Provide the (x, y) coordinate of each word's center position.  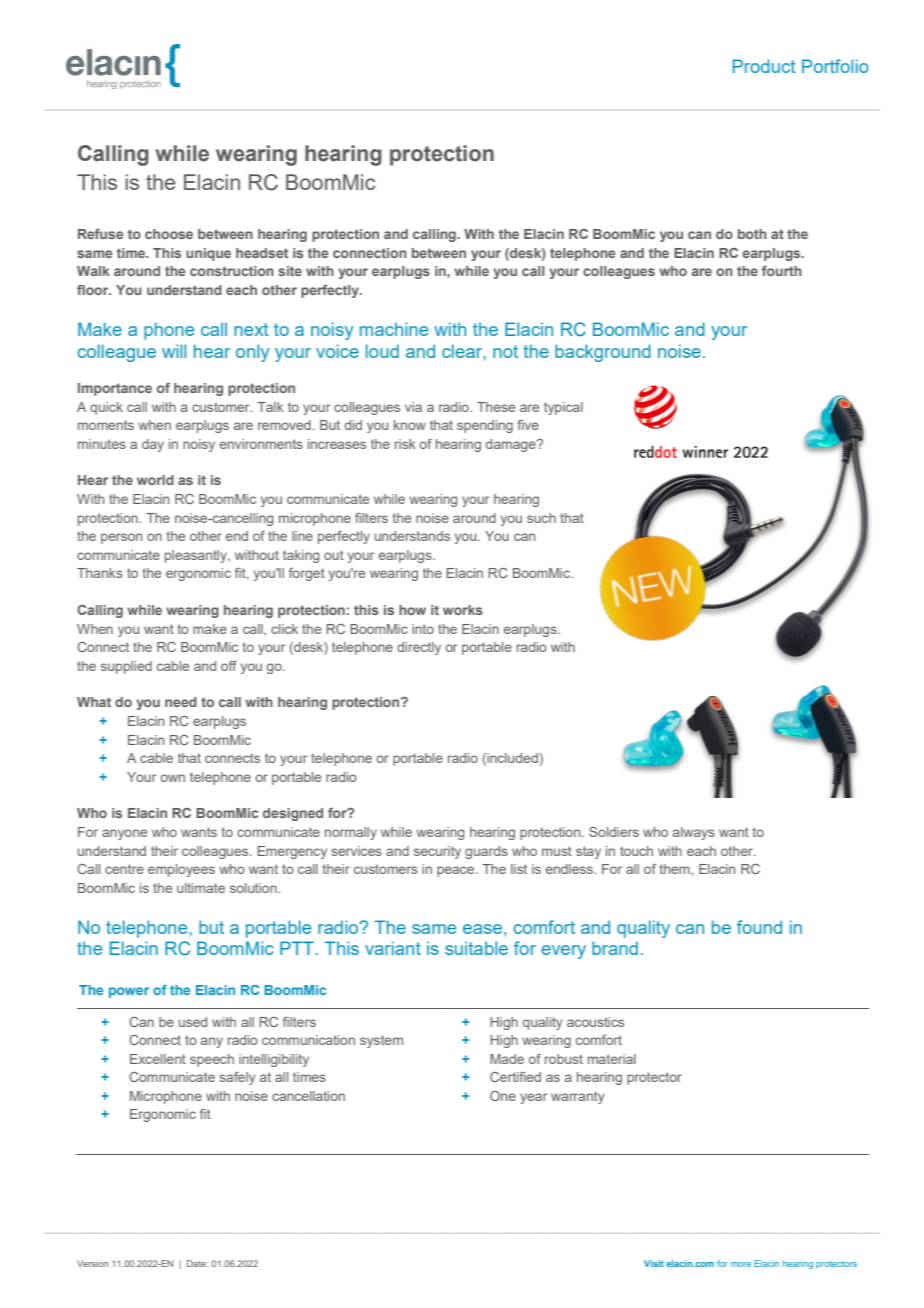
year (534, 1098)
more (741, 1264)
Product (764, 66)
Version (92, 1263)
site (290, 271)
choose (169, 234)
